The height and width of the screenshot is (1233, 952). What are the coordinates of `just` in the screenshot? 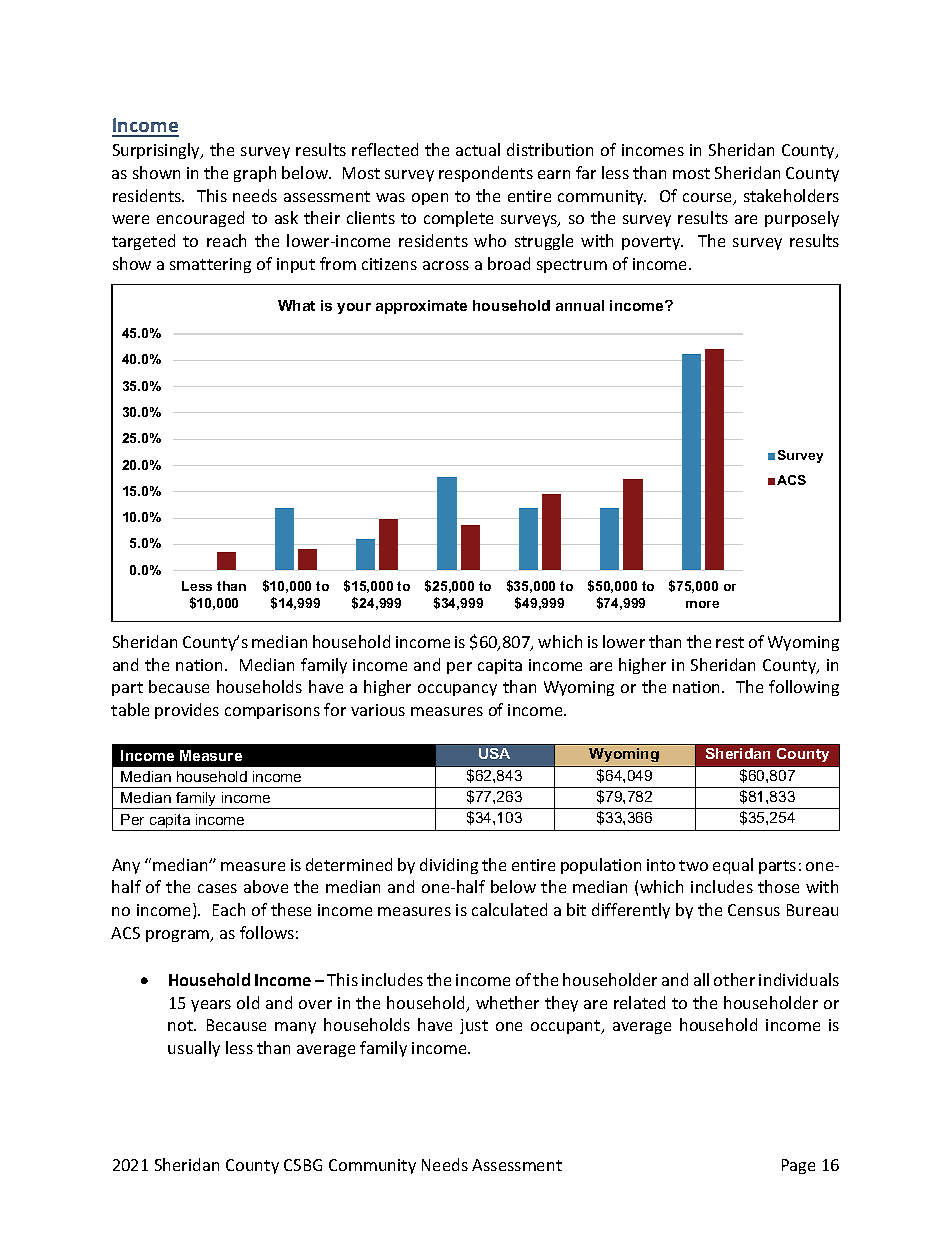 It's located at (474, 1026).
